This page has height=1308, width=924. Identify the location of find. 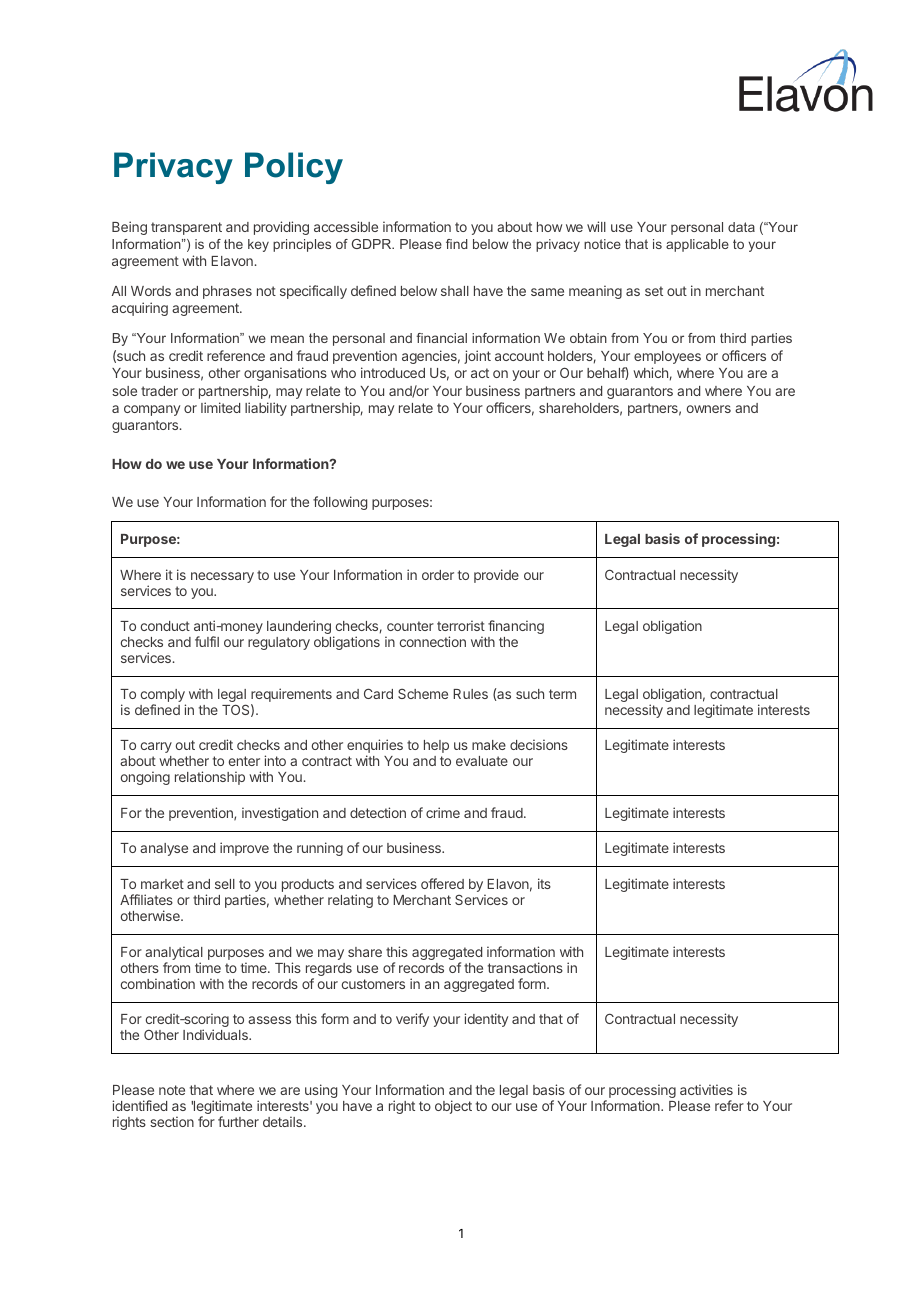
(457, 244).
